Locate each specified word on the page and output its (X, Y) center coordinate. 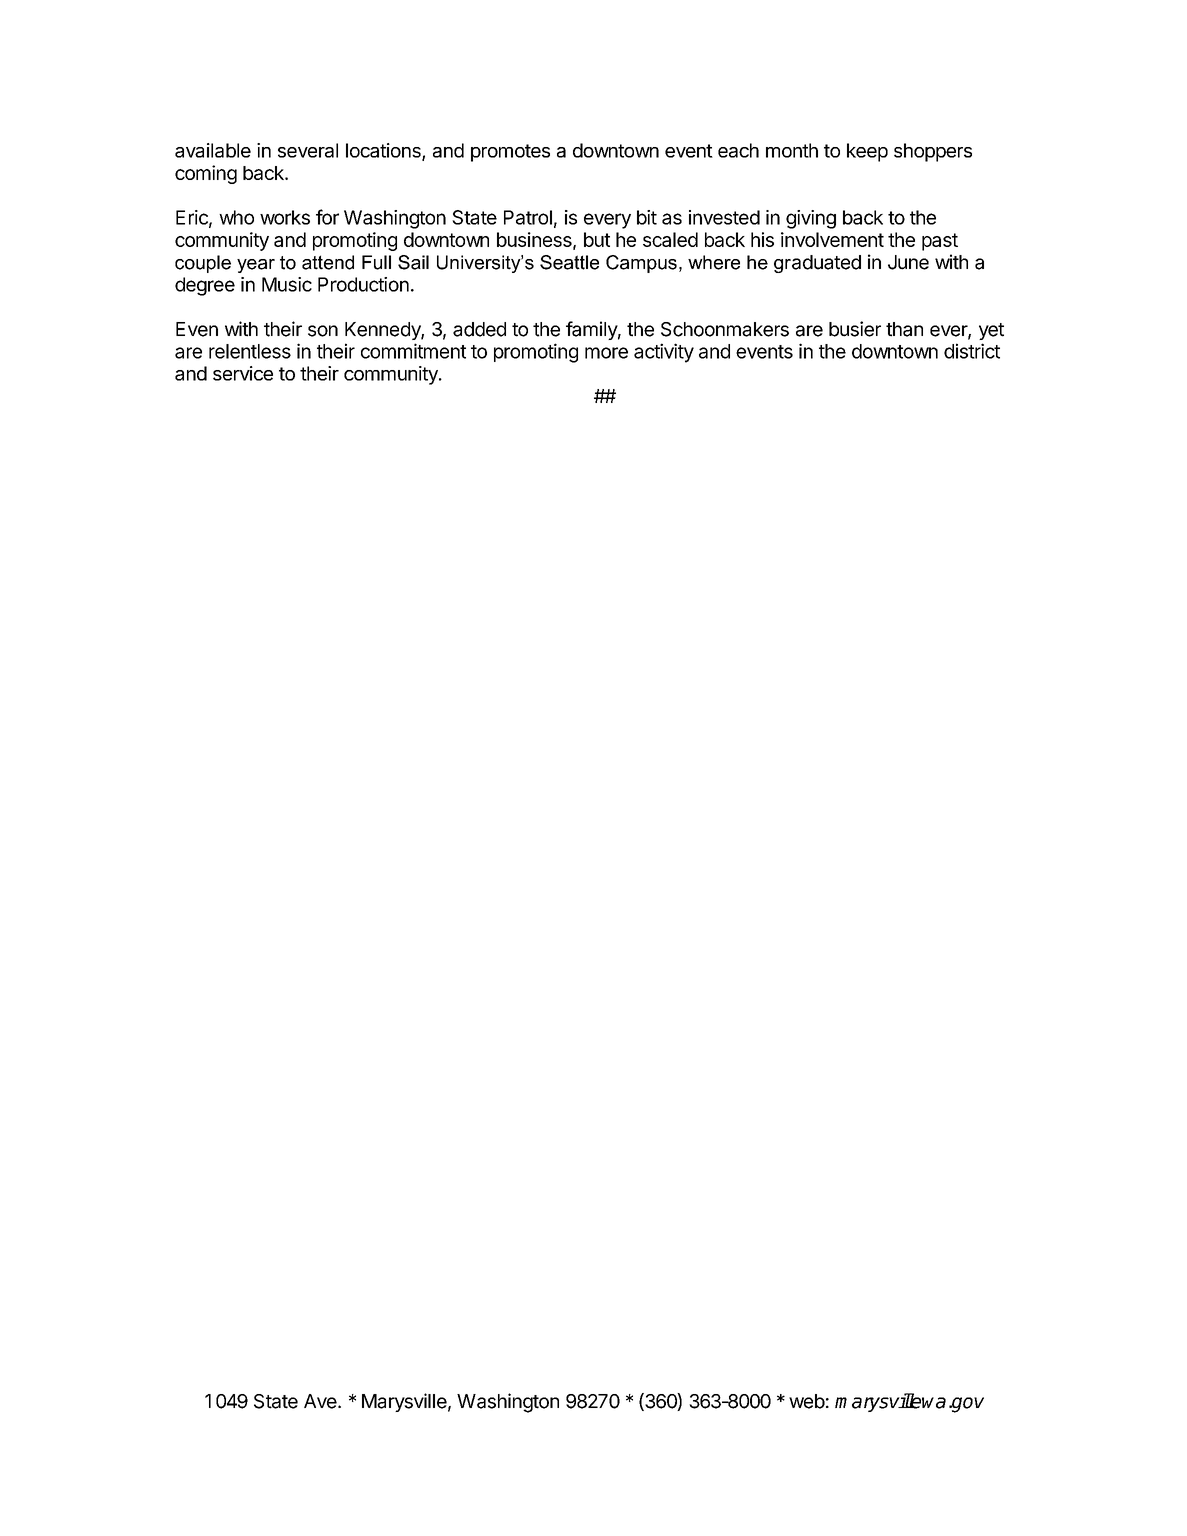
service (243, 373)
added (479, 329)
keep (867, 152)
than (904, 329)
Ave (320, 1401)
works (285, 217)
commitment (413, 351)
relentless (250, 351)
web (807, 1401)
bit (647, 217)
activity (664, 353)
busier (855, 329)
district (972, 351)
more (606, 353)
